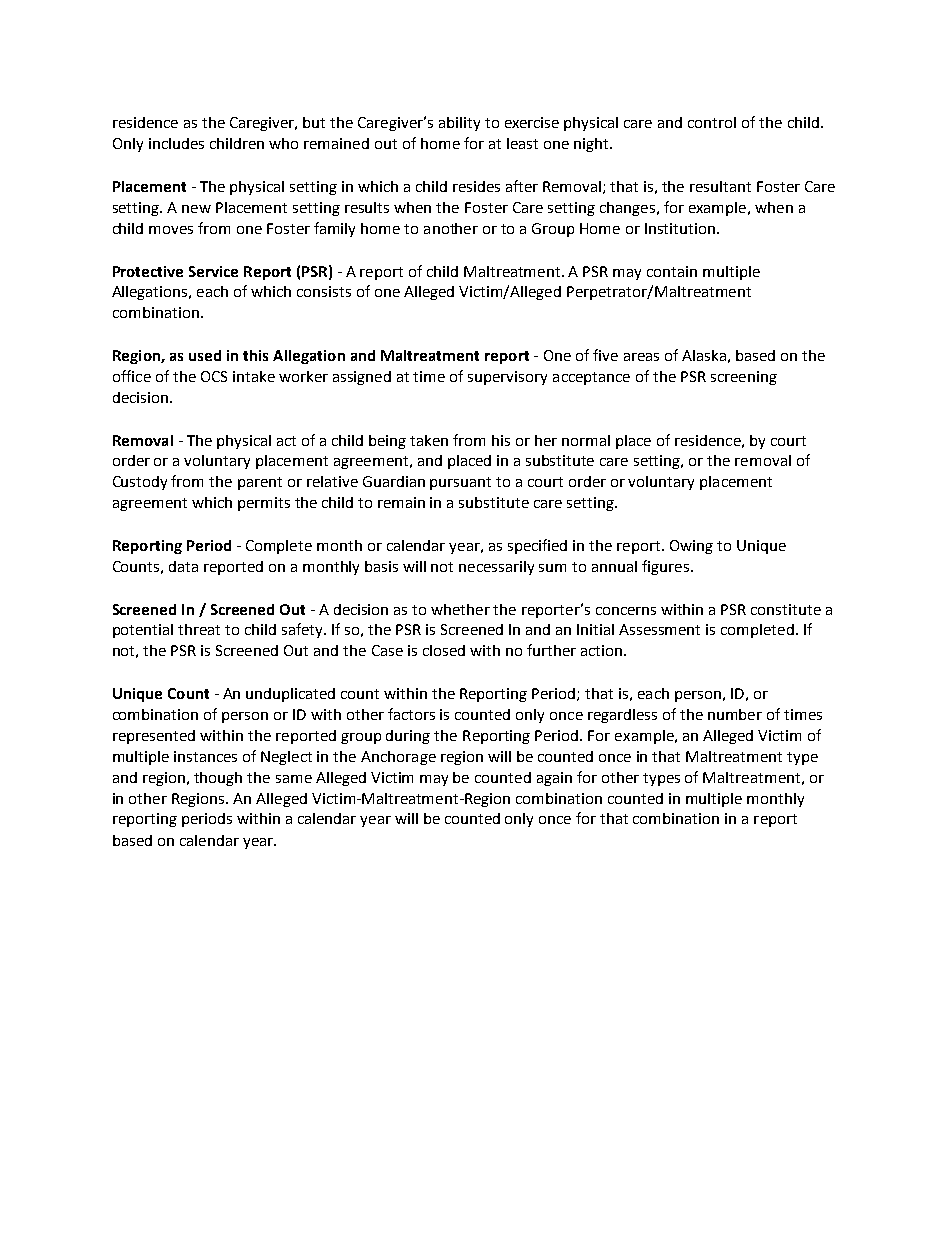 This screenshot has height=1233, width=952. Describe the element at coordinates (183, 566) in the screenshot. I see `data` at that location.
